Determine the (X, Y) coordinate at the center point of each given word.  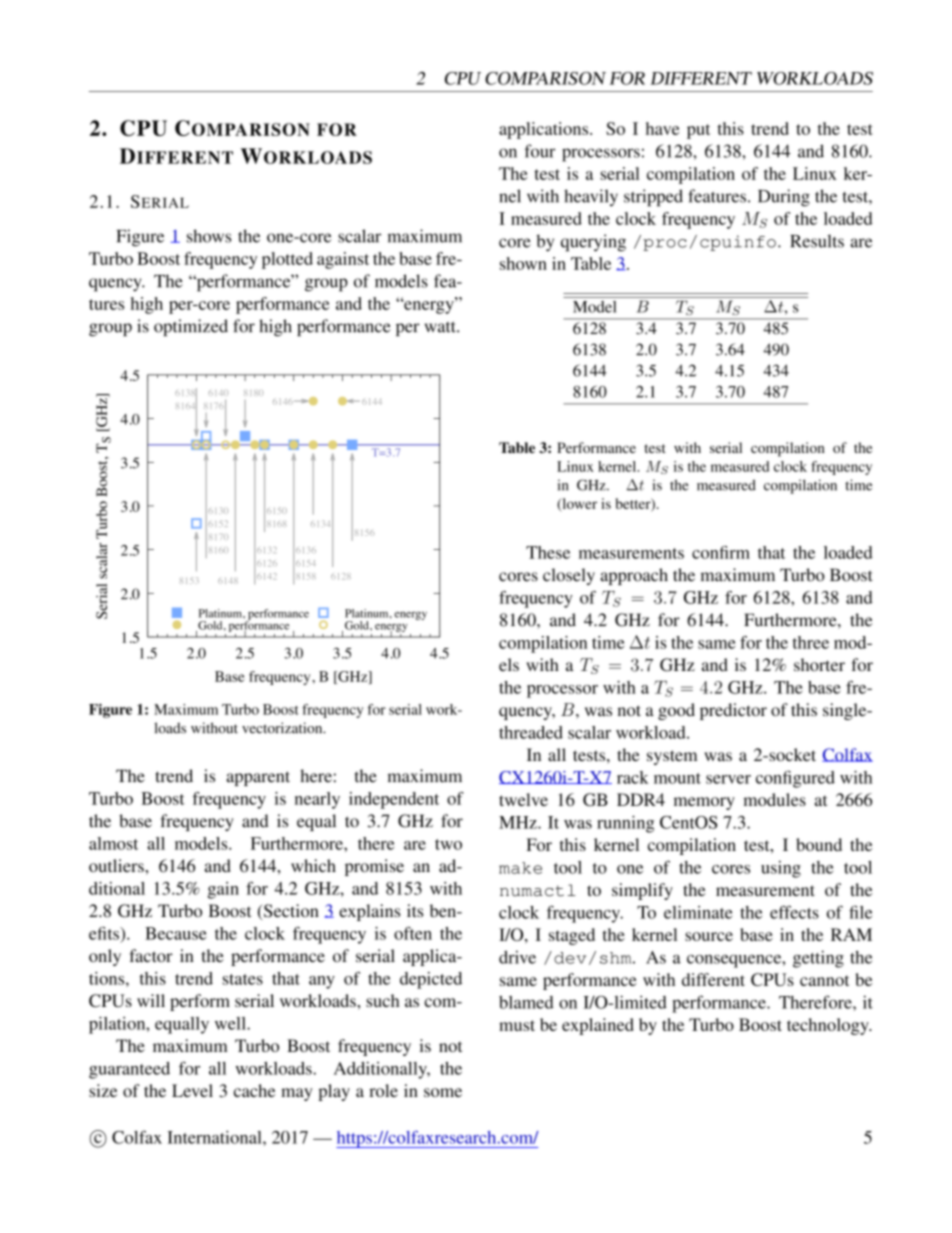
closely (569, 576)
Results (817, 241)
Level (192, 1090)
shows (209, 236)
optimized (191, 327)
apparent (258, 778)
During (784, 198)
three (811, 642)
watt (441, 327)
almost (113, 843)
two (448, 844)
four (540, 151)
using (781, 869)
